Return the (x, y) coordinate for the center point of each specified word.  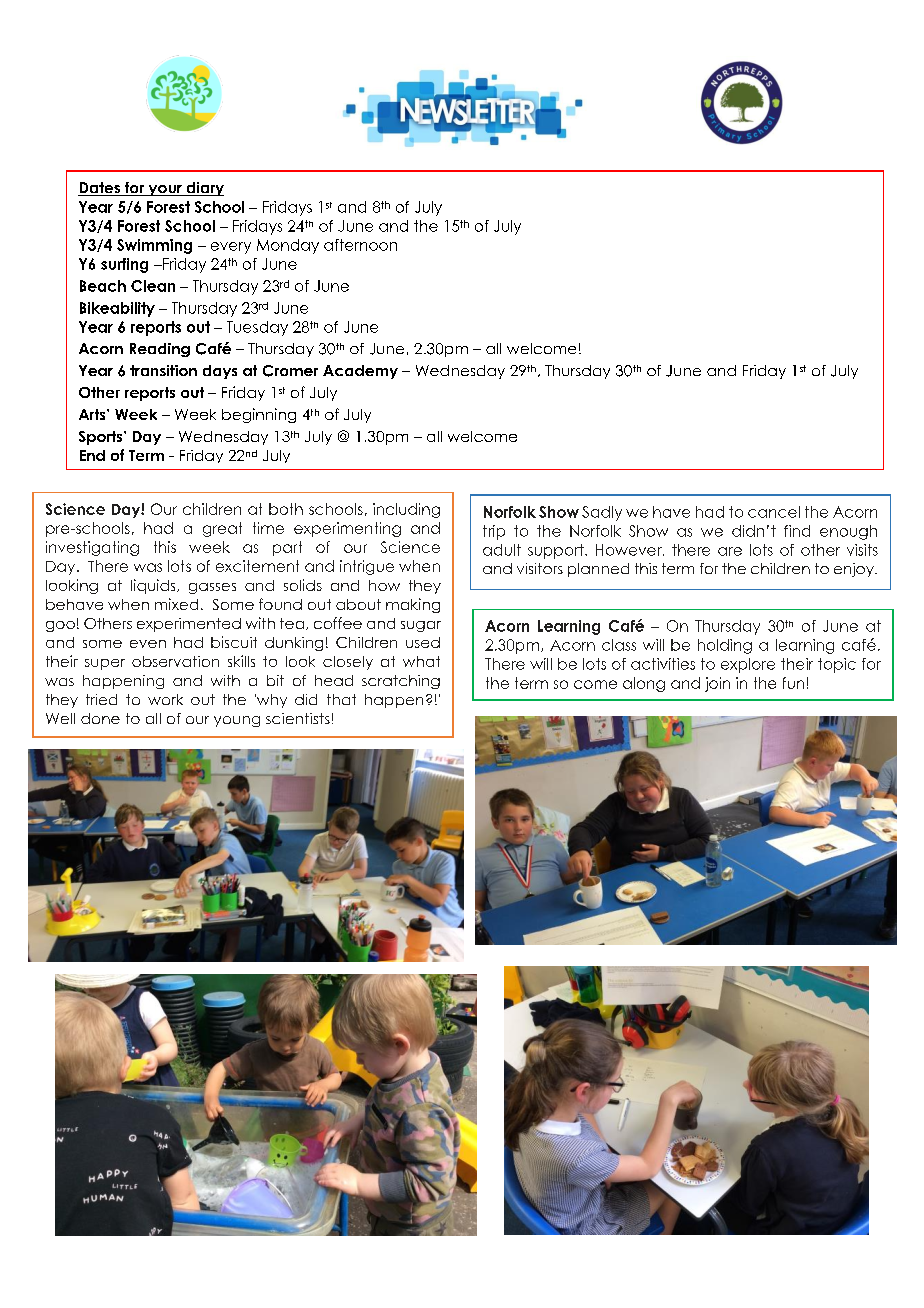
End (92, 455)
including (406, 510)
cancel (774, 512)
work (165, 699)
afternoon (360, 245)
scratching (401, 682)
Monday (288, 246)
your (165, 190)
